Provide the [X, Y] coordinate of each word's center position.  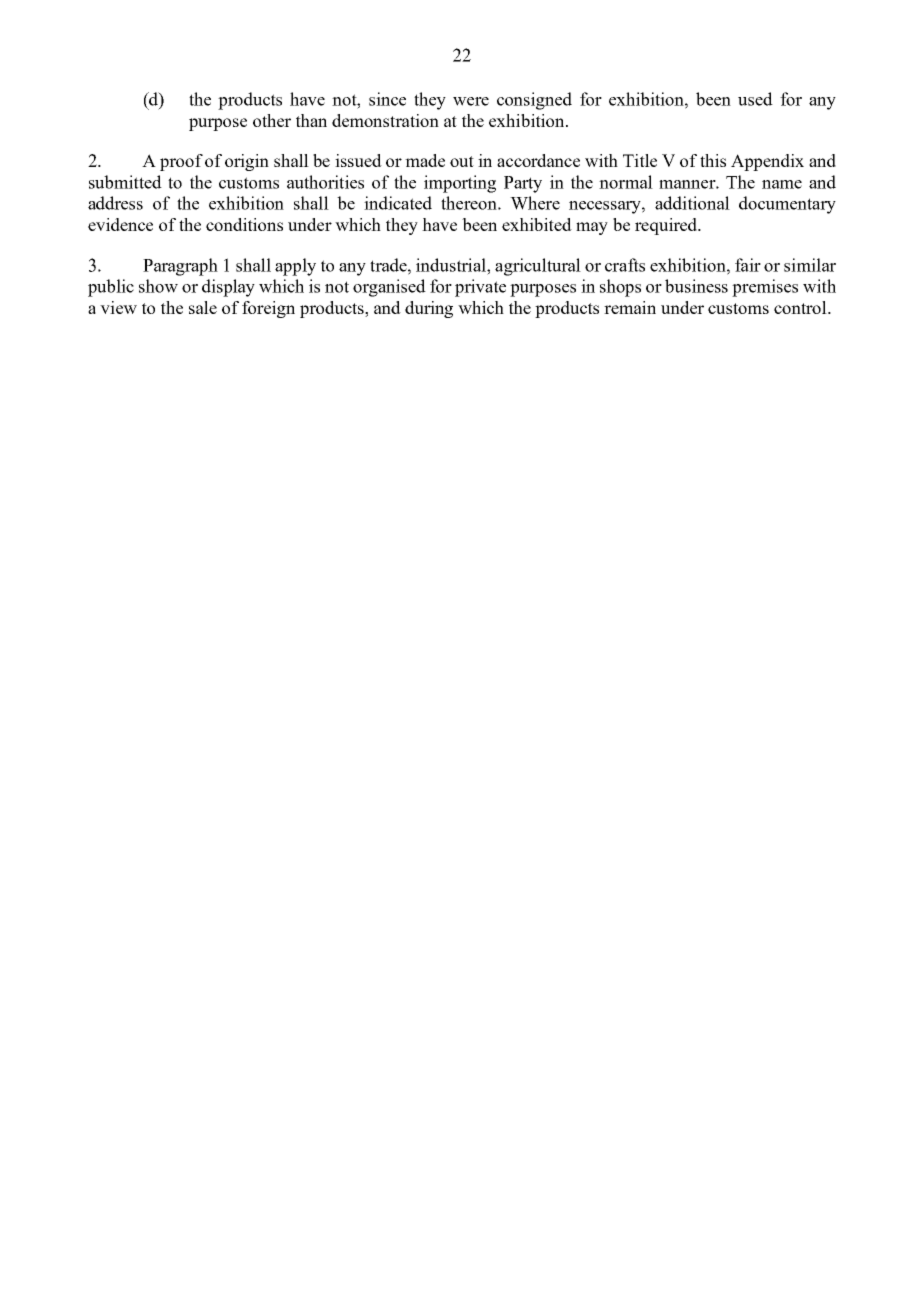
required [667, 226]
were [471, 101]
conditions [244, 224]
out [462, 161]
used [755, 99]
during [429, 309]
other [272, 120]
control [801, 307]
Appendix [767, 162]
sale [203, 307]
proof [181, 162]
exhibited [537, 224]
